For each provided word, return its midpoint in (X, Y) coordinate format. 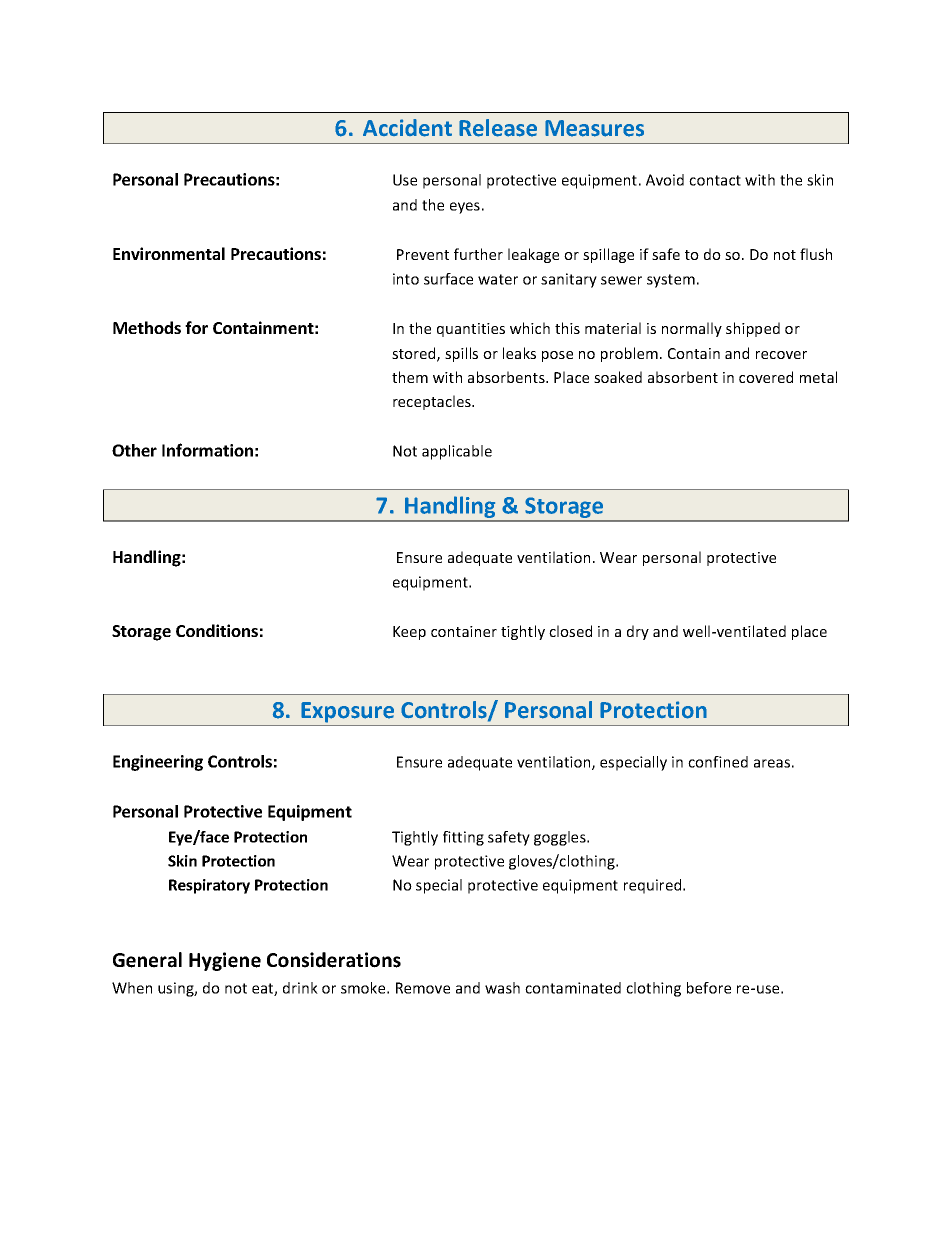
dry (638, 632)
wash (502, 988)
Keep (409, 633)
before (709, 988)
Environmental (169, 253)
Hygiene (225, 961)
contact (715, 180)
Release (498, 128)
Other (134, 450)
